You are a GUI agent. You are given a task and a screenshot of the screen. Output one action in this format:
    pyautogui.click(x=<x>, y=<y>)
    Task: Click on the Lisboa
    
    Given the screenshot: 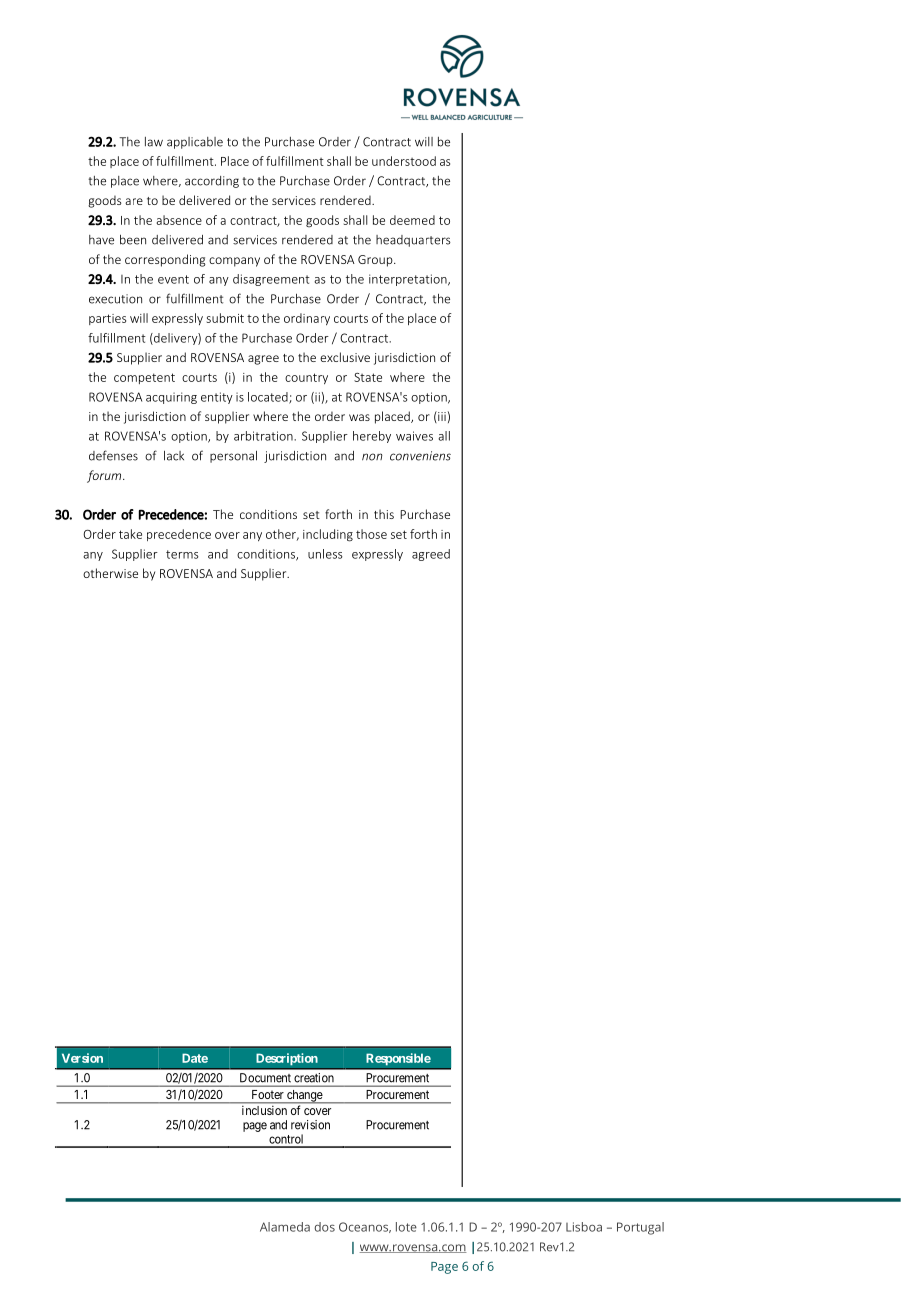 What is the action you would take?
    pyautogui.click(x=584, y=1227)
